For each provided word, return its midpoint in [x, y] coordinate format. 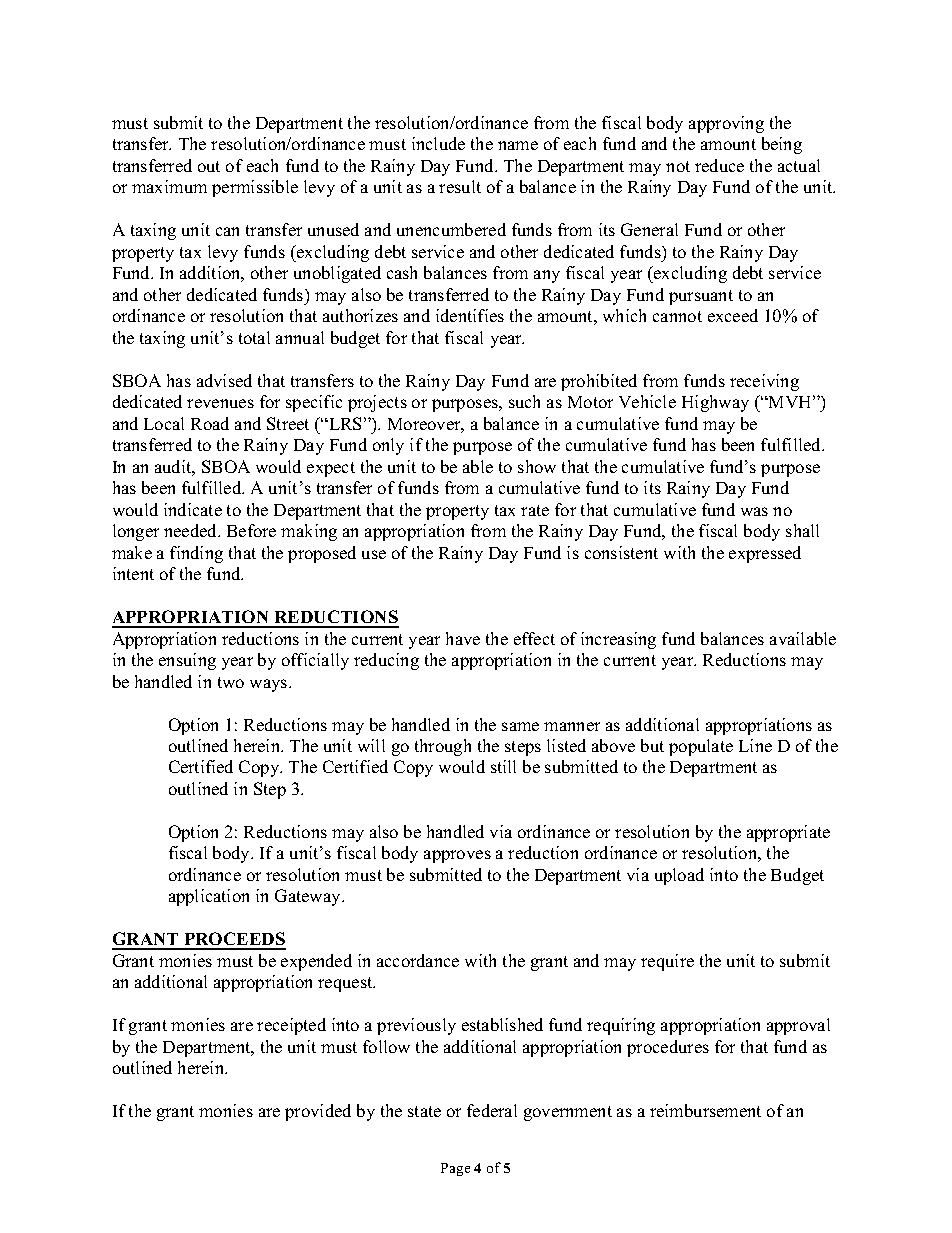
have [463, 638]
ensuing [187, 661]
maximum [169, 186]
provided [318, 1112]
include [438, 143]
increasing [618, 640]
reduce [719, 165]
